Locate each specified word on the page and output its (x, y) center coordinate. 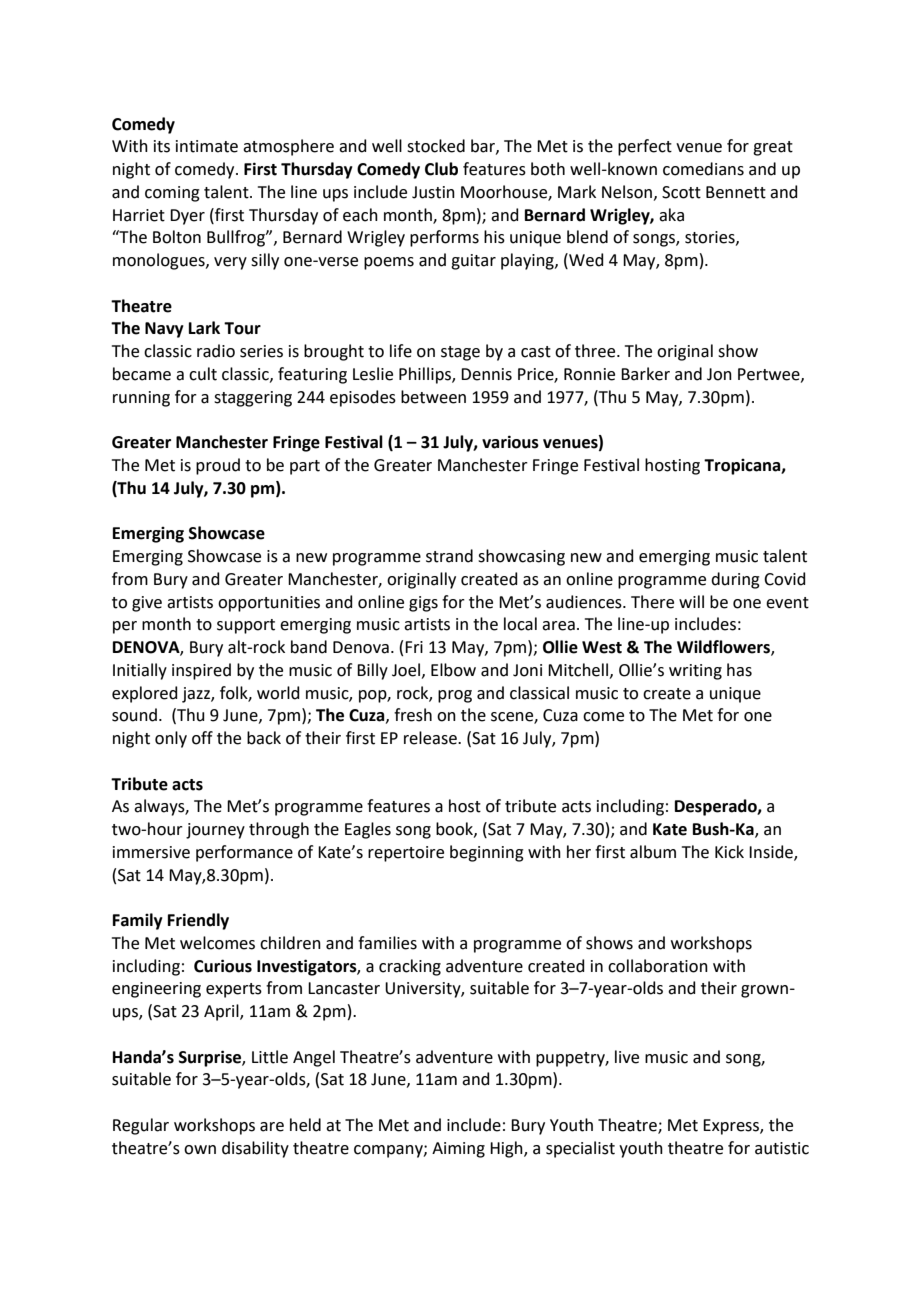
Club (441, 169)
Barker (645, 374)
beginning (487, 853)
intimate (207, 146)
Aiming (458, 1150)
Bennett (736, 192)
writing (695, 672)
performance (244, 853)
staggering (253, 399)
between (433, 397)
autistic (782, 1148)
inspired (201, 671)
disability (255, 1149)
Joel (406, 670)
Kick (729, 852)
